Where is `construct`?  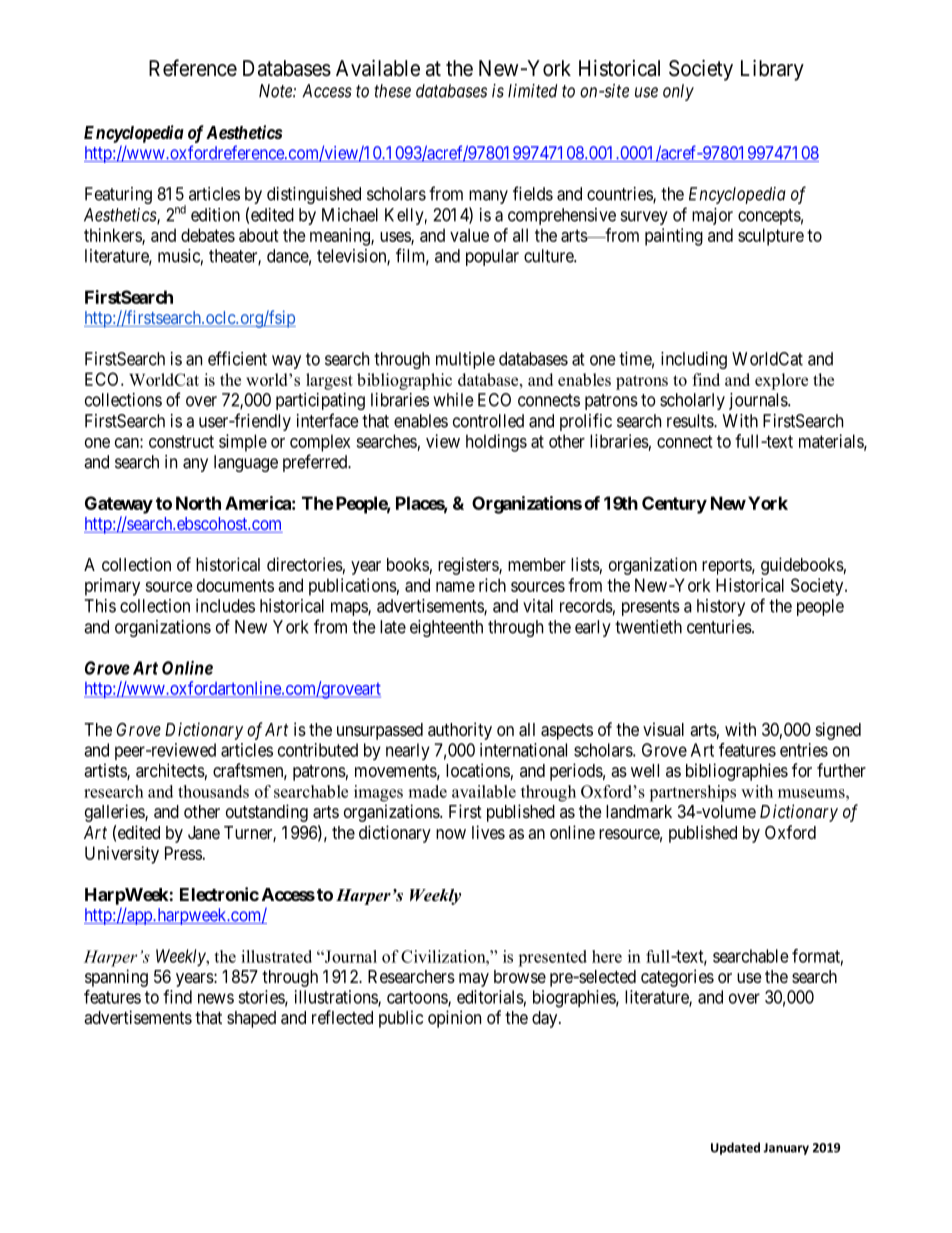
construct is located at coordinates (181, 441).
